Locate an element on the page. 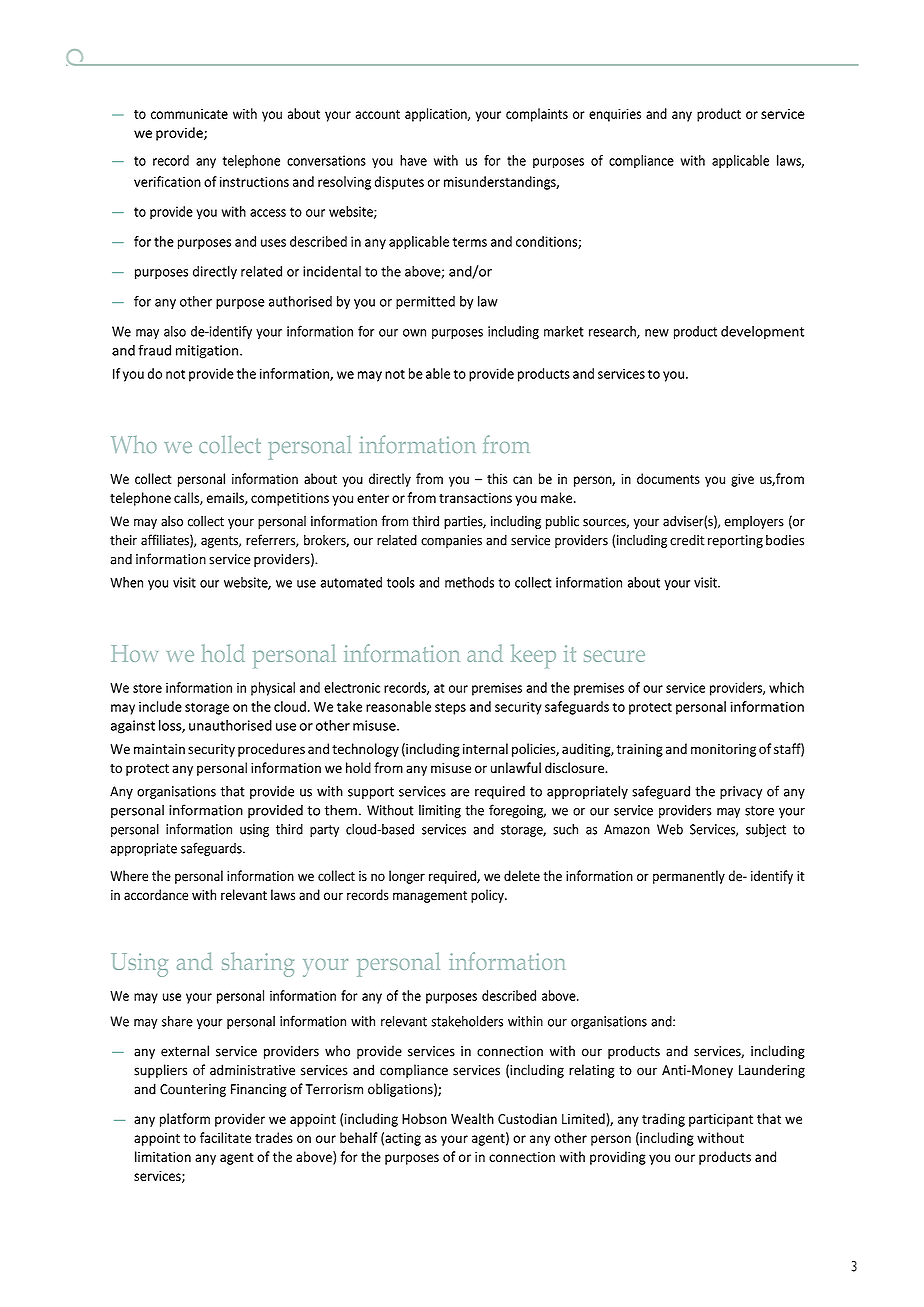 Image resolution: width=924 pixels, height=1307 pixels. communicate is located at coordinates (189, 114).
